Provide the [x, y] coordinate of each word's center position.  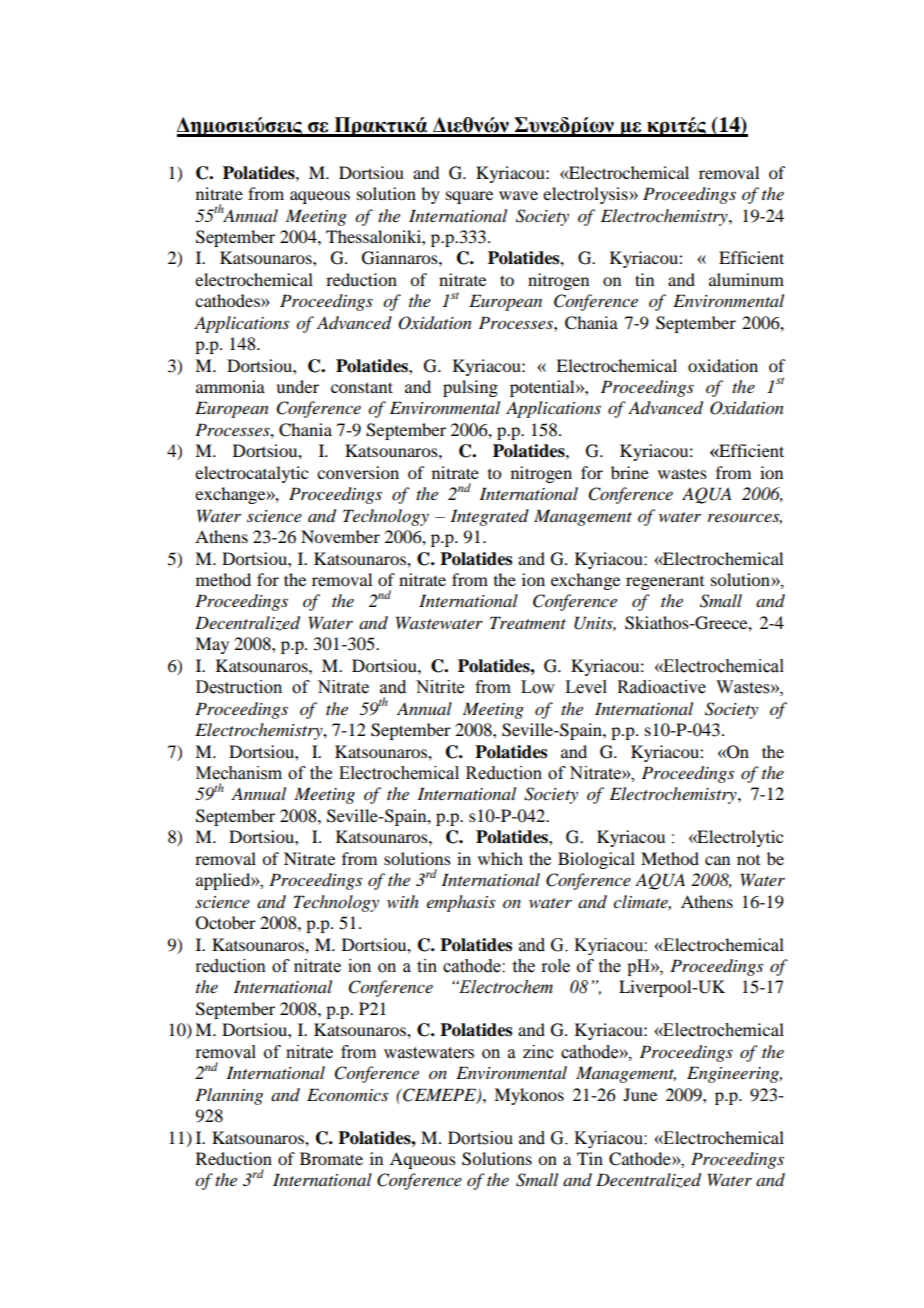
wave [518, 195]
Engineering [734, 1074]
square [469, 197]
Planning [229, 1096]
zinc [538, 1052]
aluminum [746, 279]
